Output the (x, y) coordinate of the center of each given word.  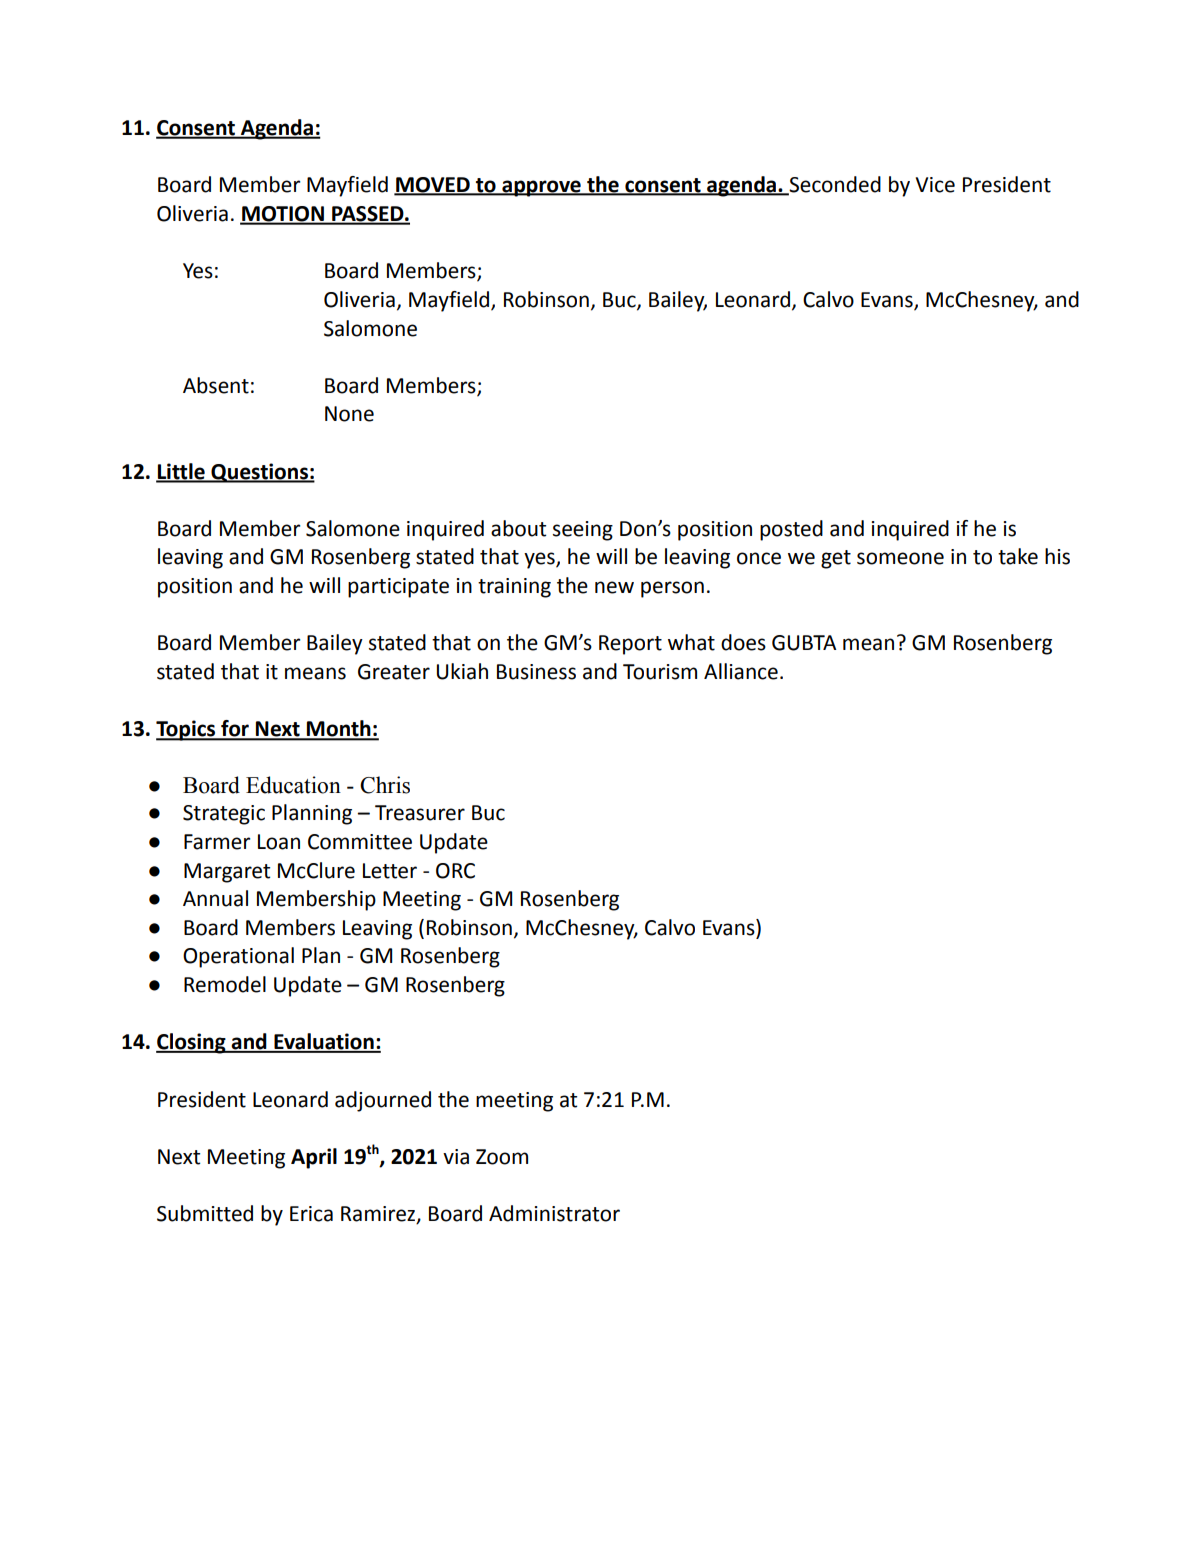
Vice (935, 185)
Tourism (660, 672)
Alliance (741, 671)
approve (541, 188)
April (314, 1158)
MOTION (283, 215)
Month (339, 729)
